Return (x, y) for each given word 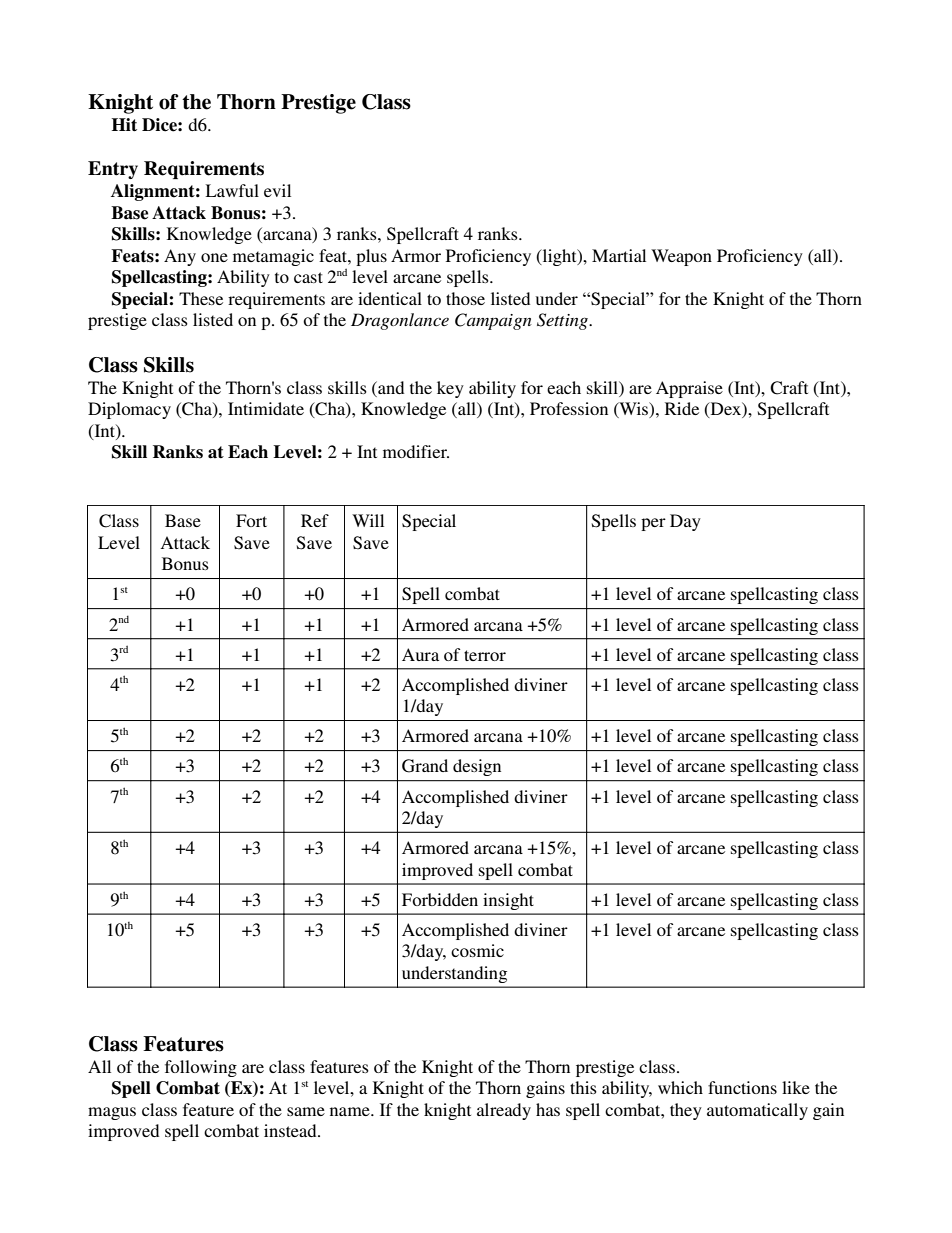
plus (371, 257)
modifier (416, 451)
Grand (425, 766)
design (477, 767)
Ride (682, 408)
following (201, 1068)
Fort (251, 520)
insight (508, 901)
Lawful (232, 190)
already (504, 1111)
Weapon (681, 257)
